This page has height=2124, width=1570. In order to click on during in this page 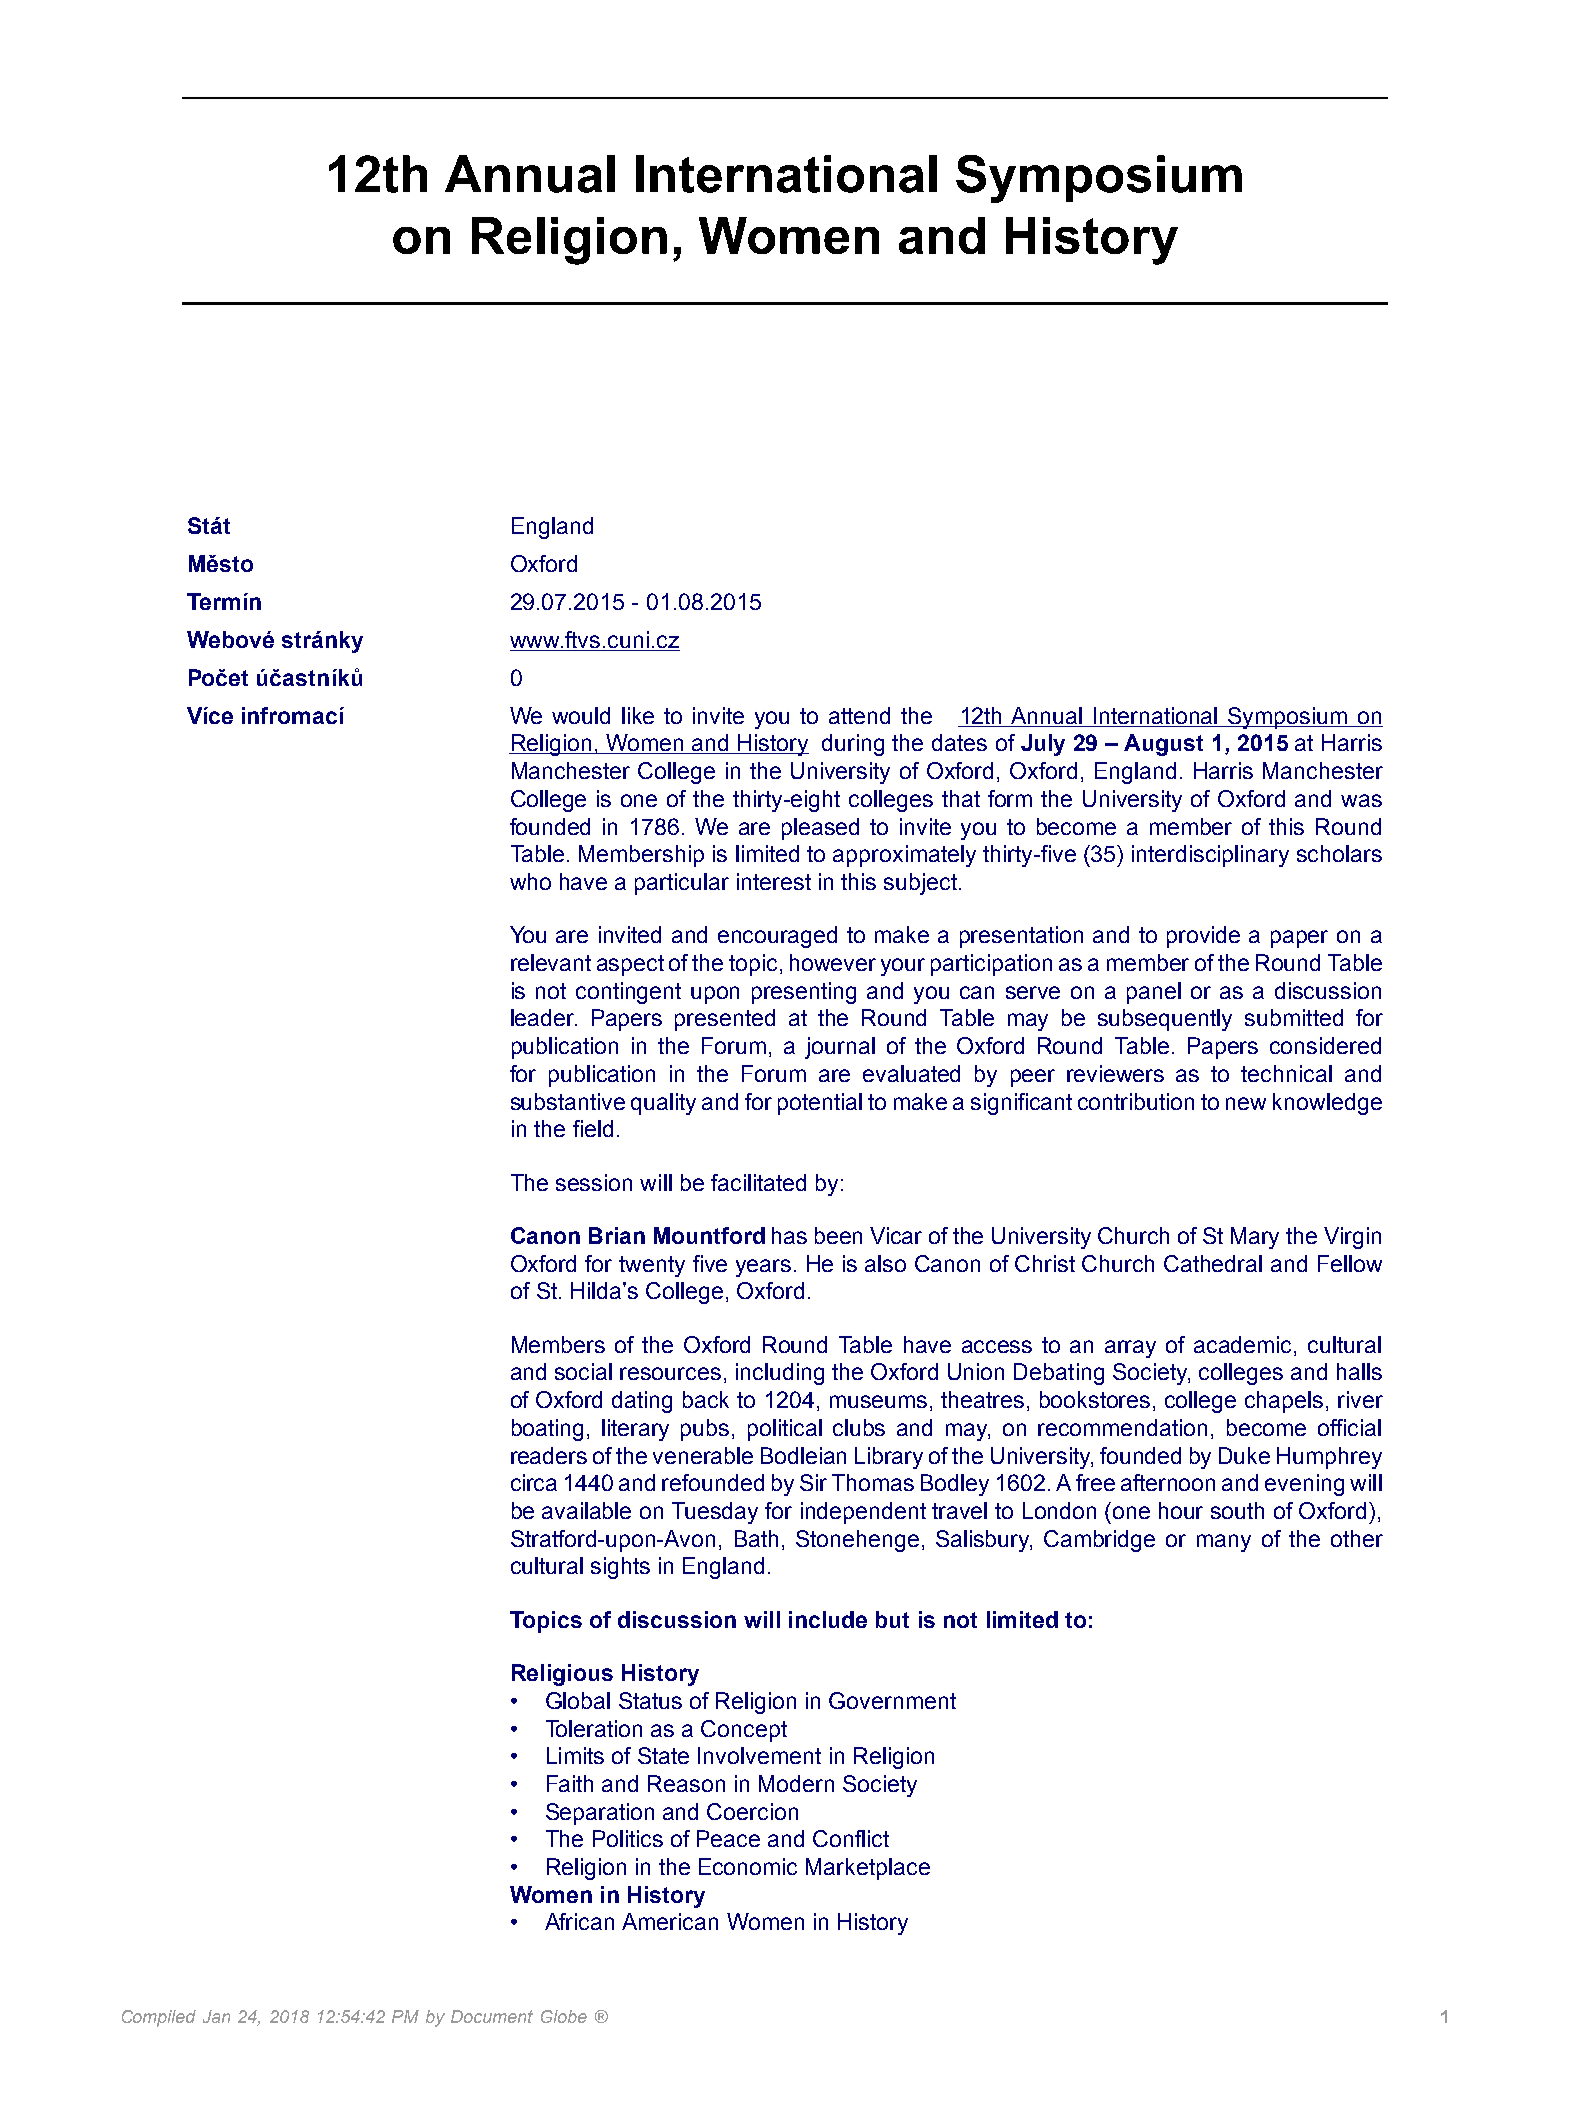, I will do `click(853, 745)`.
